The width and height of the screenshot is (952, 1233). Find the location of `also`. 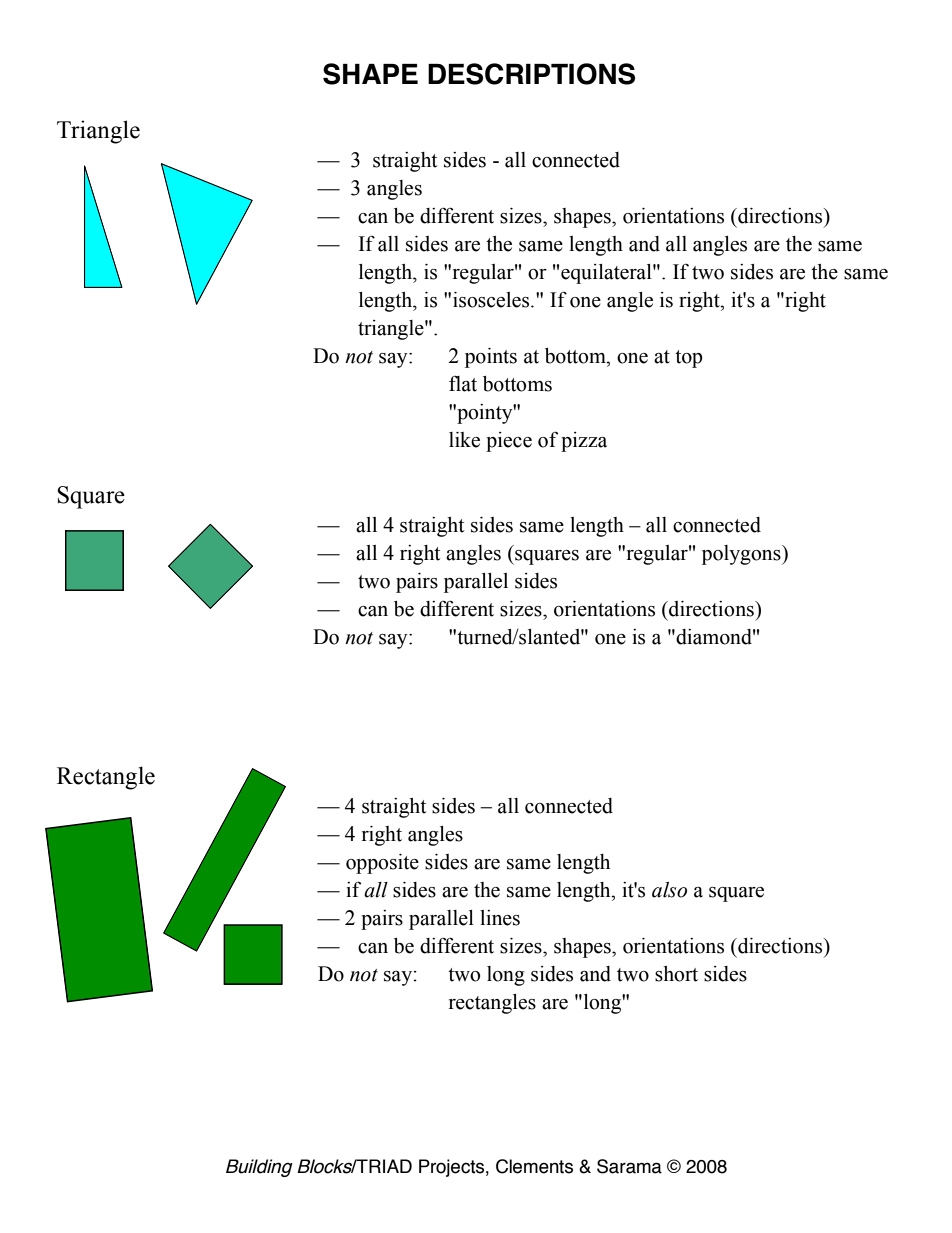

also is located at coordinates (669, 890).
